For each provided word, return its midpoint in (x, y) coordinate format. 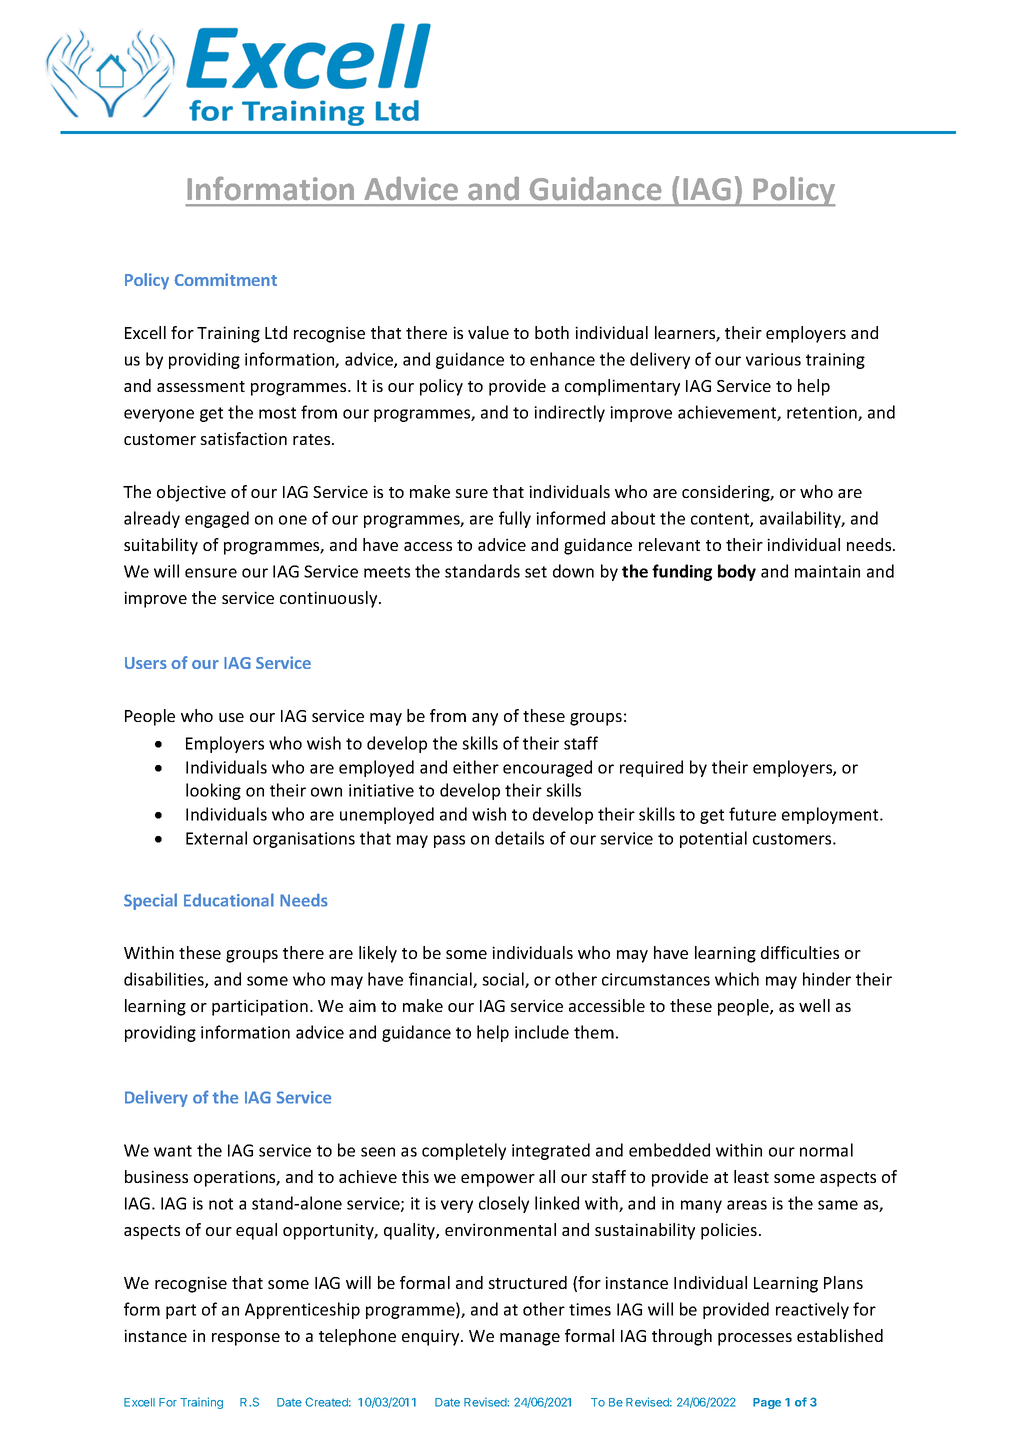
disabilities (165, 980)
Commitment (225, 279)
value (488, 332)
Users (146, 663)
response (246, 1339)
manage (530, 1339)
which (737, 979)
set (536, 572)
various (773, 359)
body (737, 572)
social (504, 980)
